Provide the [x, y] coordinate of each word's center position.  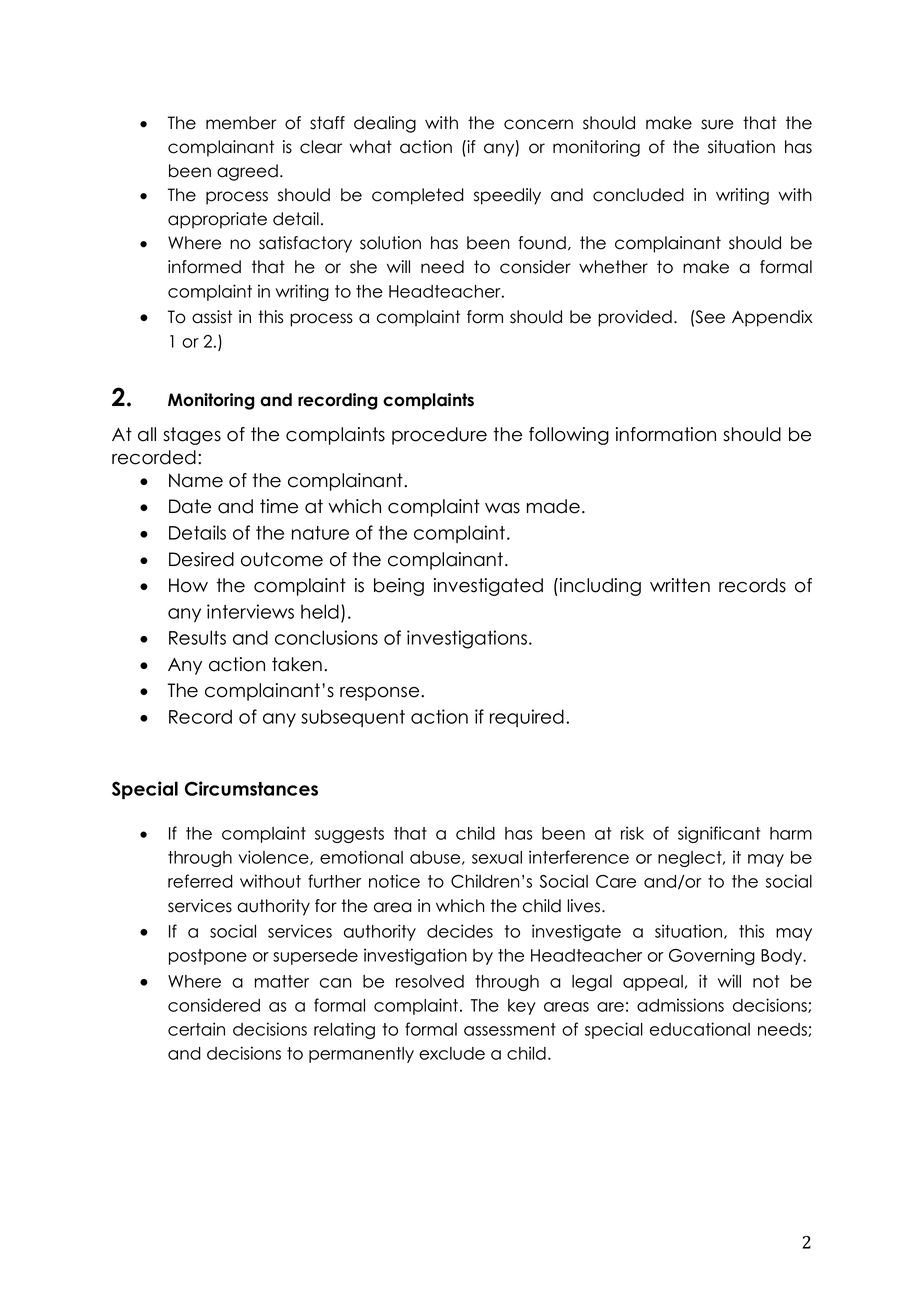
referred [200, 881]
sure [717, 124]
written [680, 585]
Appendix [772, 318]
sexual [497, 857]
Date [190, 506]
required [527, 718]
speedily [507, 196]
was [502, 508]
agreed [247, 172]
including [600, 587]
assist [212, 317]
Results [197, 637]
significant [719, 834]
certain [196, 1029]
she [363, 267]
